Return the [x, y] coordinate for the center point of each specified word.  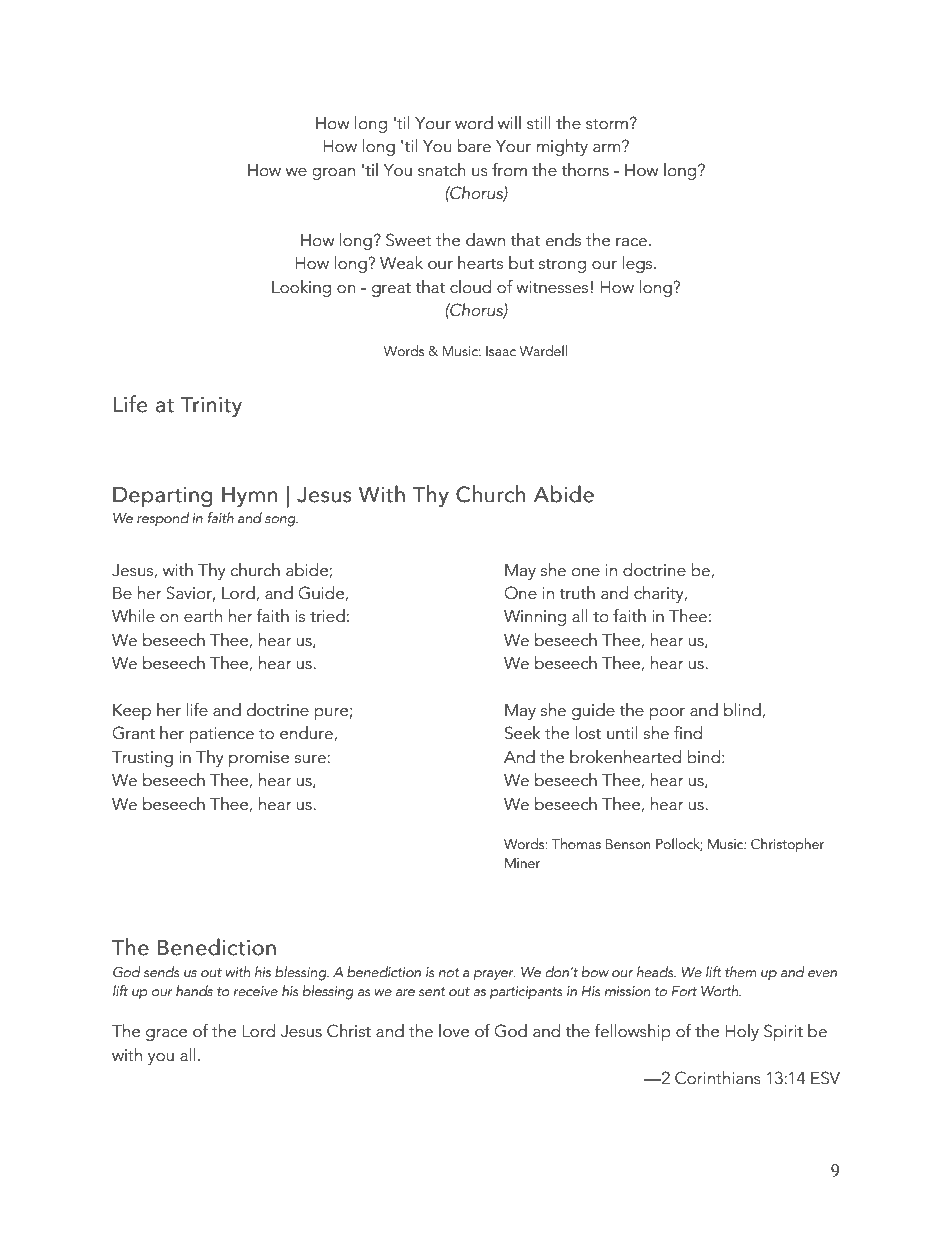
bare [474, 146]
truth [577, 593]
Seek [523, 733]
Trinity [211, 406]
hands [194, 991]
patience [221, 735]
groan [333, 174]
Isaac [501, 351]
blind [743, 711]
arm [608, 147]
